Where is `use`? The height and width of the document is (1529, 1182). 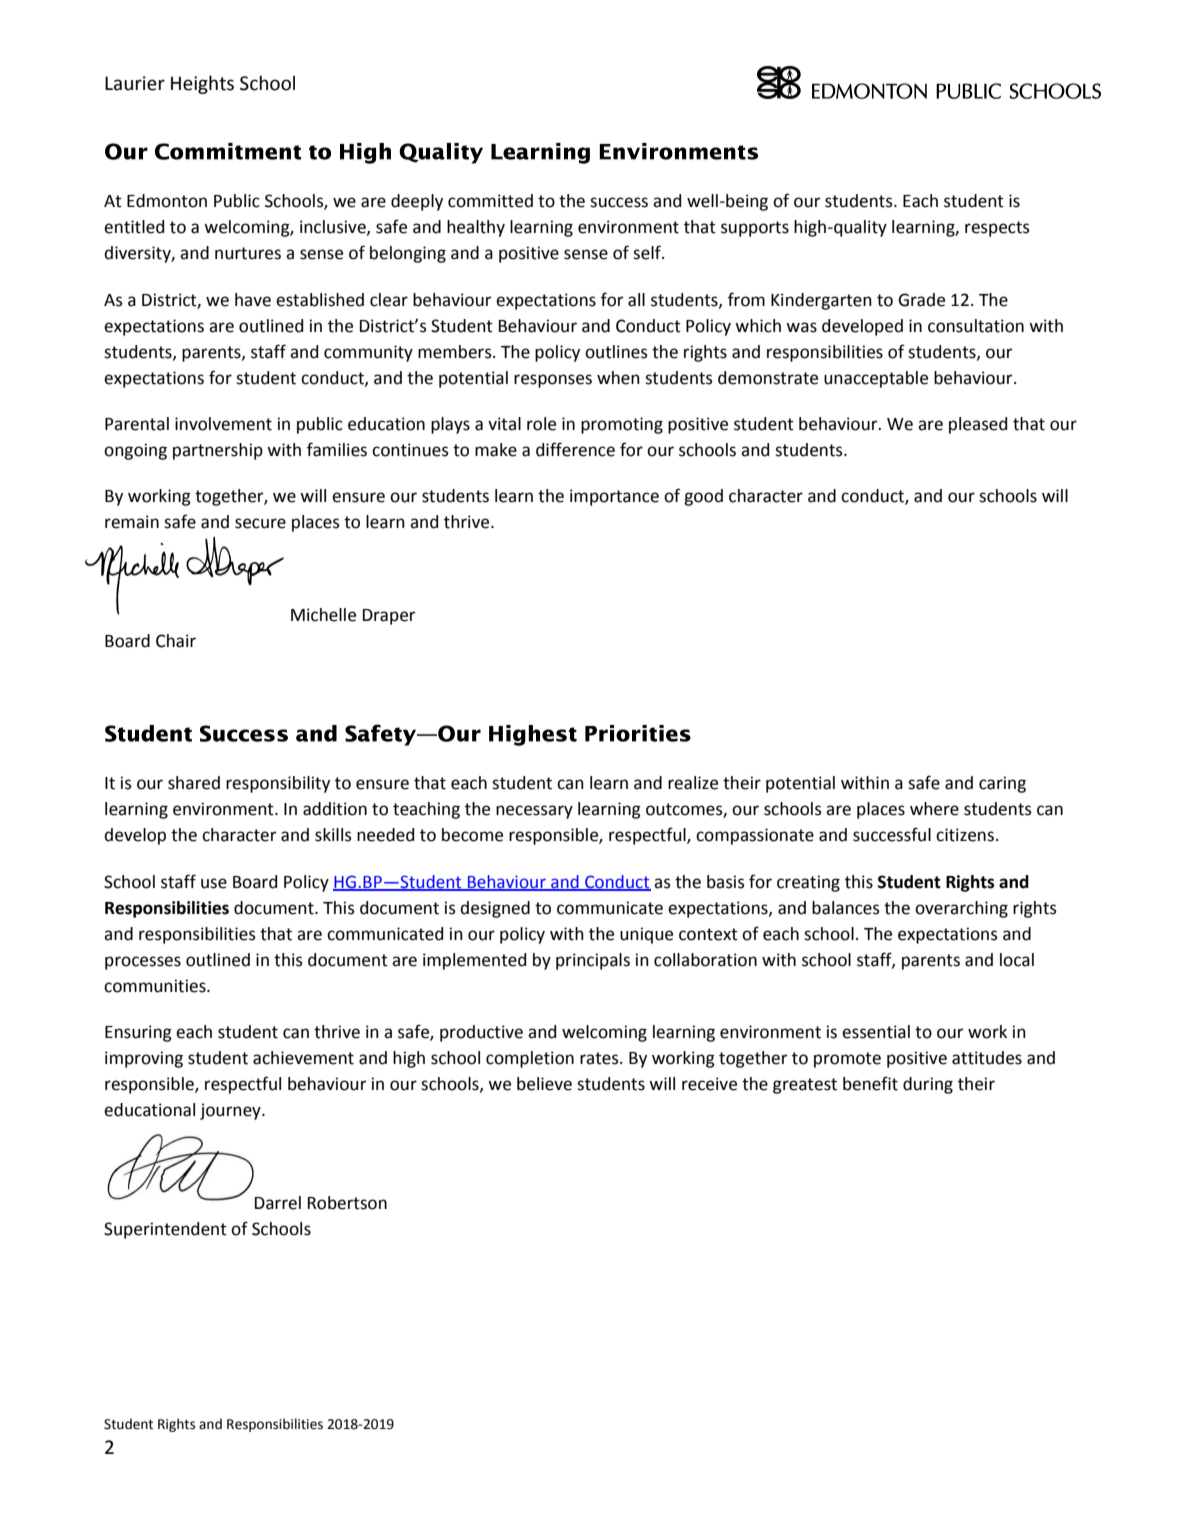
use is located at coordinates (214, 883).
